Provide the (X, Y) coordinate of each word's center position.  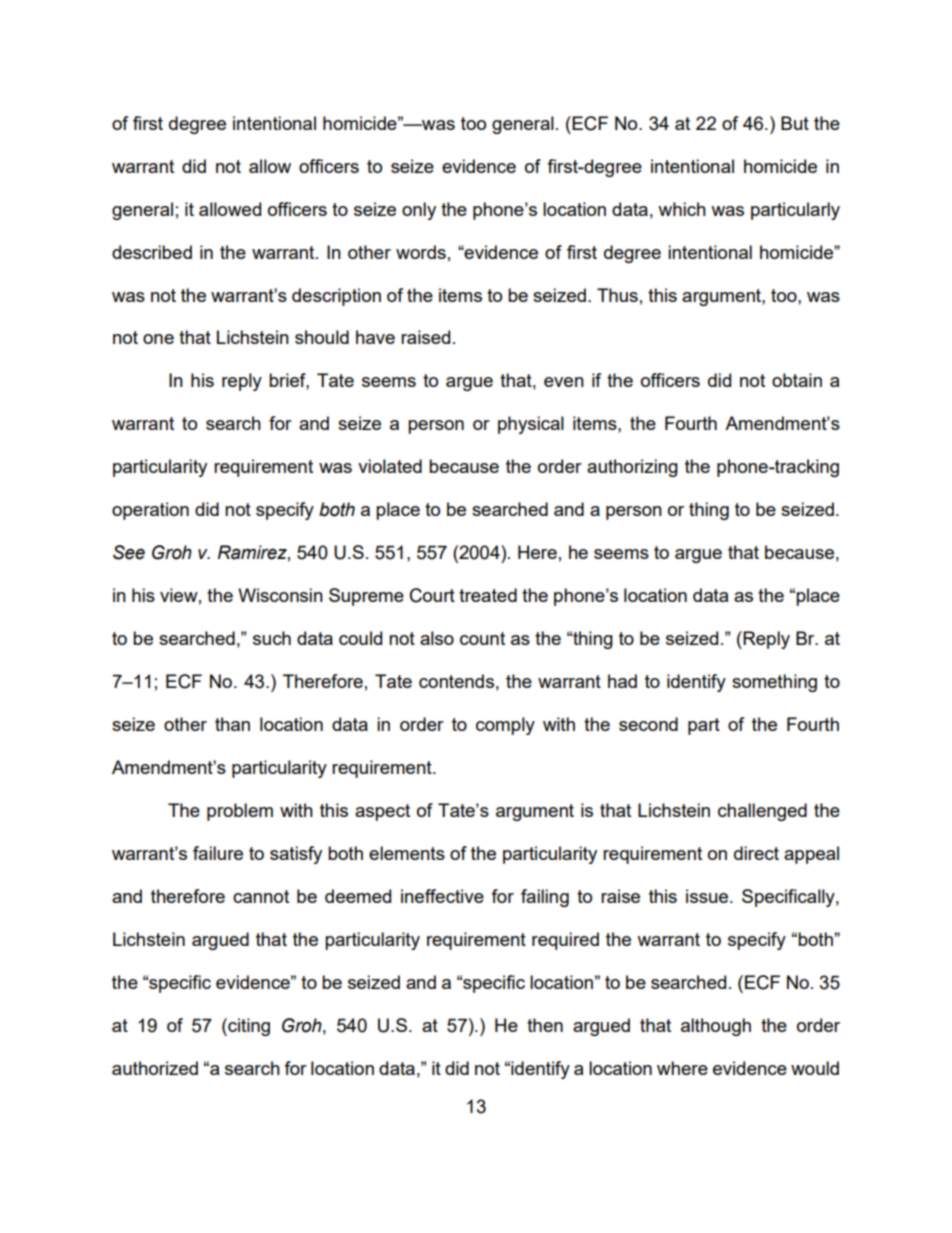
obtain (797, 380)
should (322, 337)
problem (240, 812)
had (622, 681)
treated (488, 595)
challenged (762, 812)
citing (248, 1027)
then (545, 1025)
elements (407, 853)
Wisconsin (280, 595)
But (795, 123)
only (419, 211)
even (564, 382)
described (152, 252)
